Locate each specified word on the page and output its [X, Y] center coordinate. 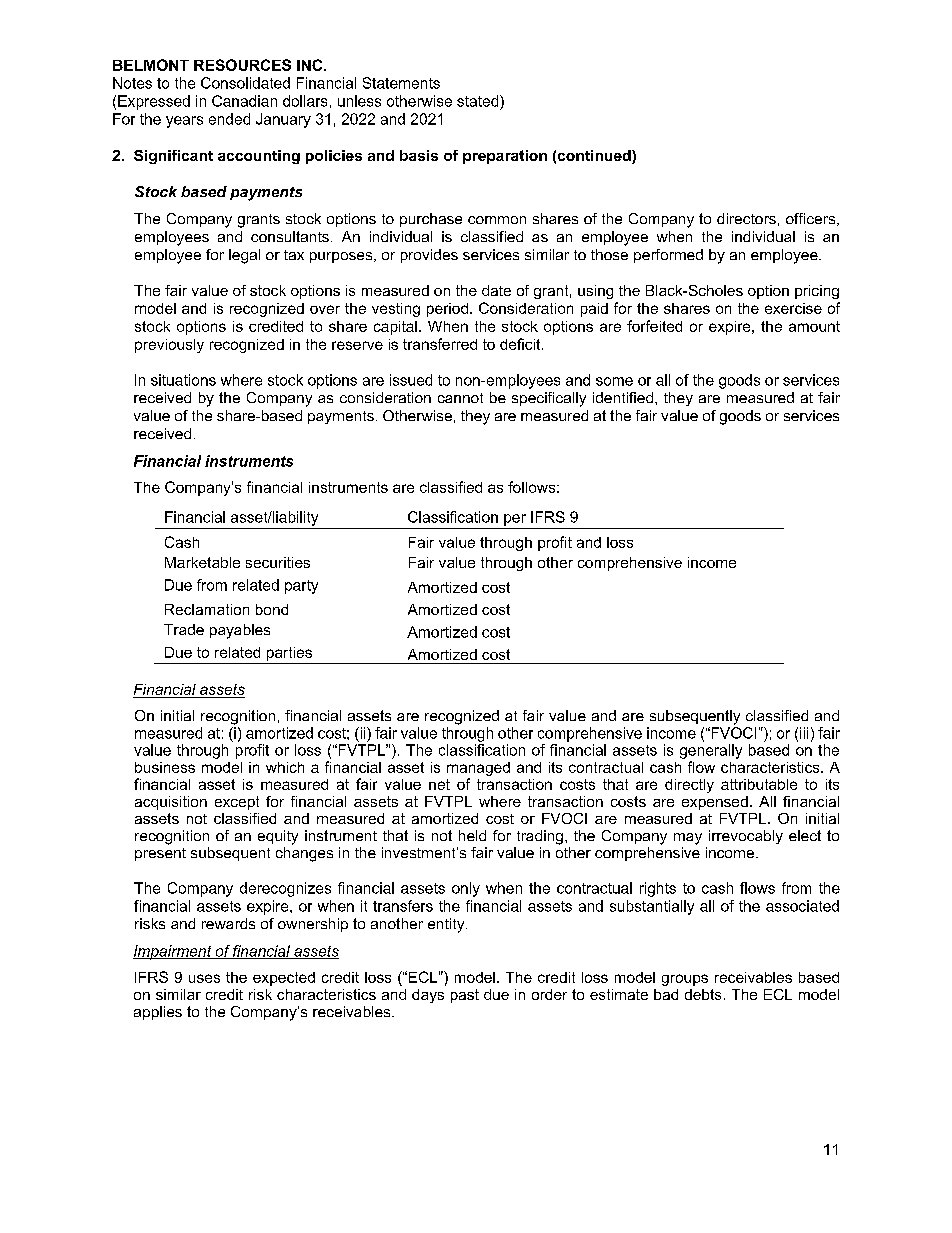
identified [623, 397]
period [447, 310]
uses [204, 978]
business [165, 767]
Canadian [244, 101]
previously [169, 346]
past [465, 996]
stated [479, 101]
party [301, 587]
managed [478, 769]
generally [711, 751]
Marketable [202, 562]
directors [746, 218]
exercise [793, 308]
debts [703, 994]
